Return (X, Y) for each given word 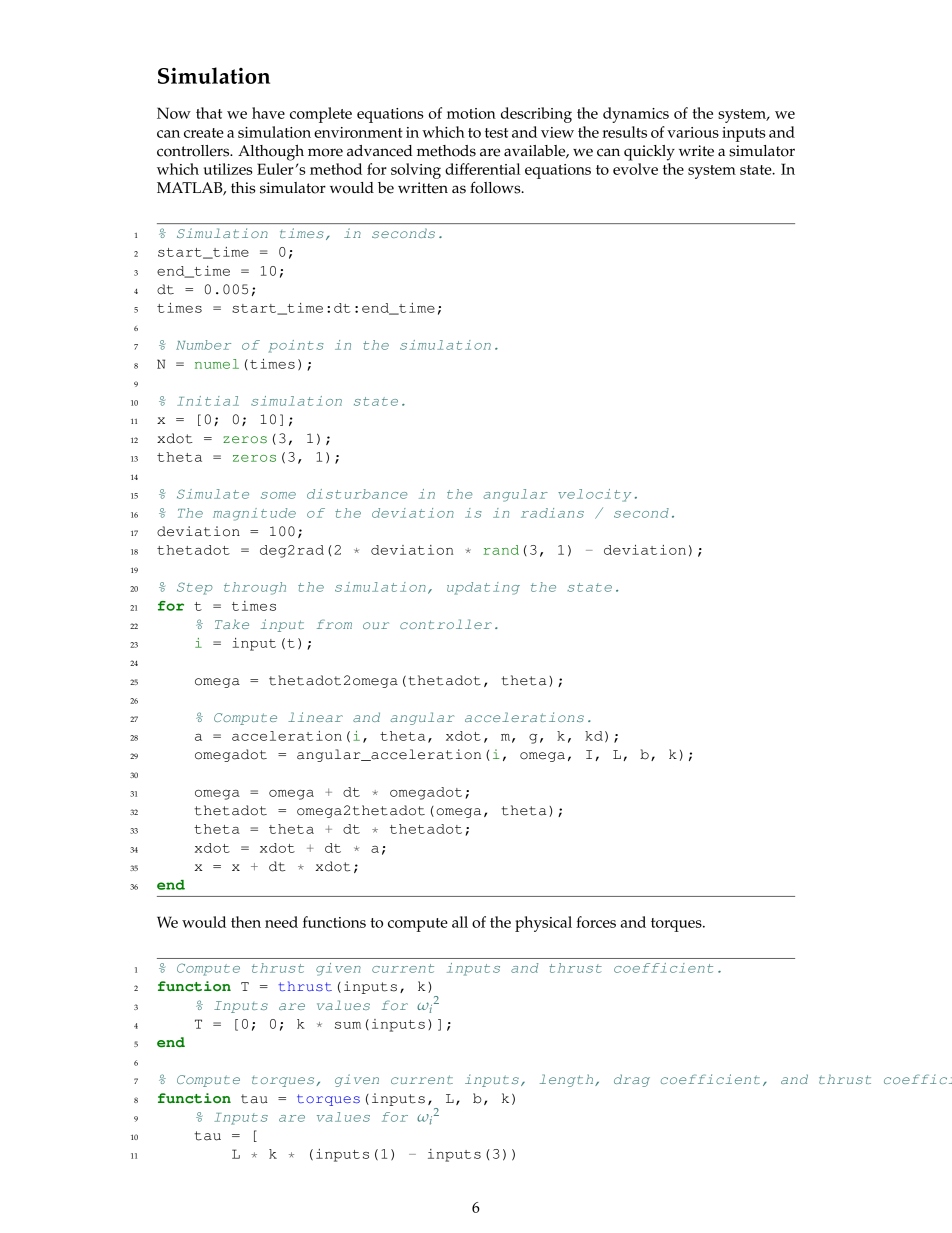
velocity (594, 495)
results (624, 132)
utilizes (228, 169)
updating (483, 588)
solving (416, 171)
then (246, 922)
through (255, 588)
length (568, 1080)
